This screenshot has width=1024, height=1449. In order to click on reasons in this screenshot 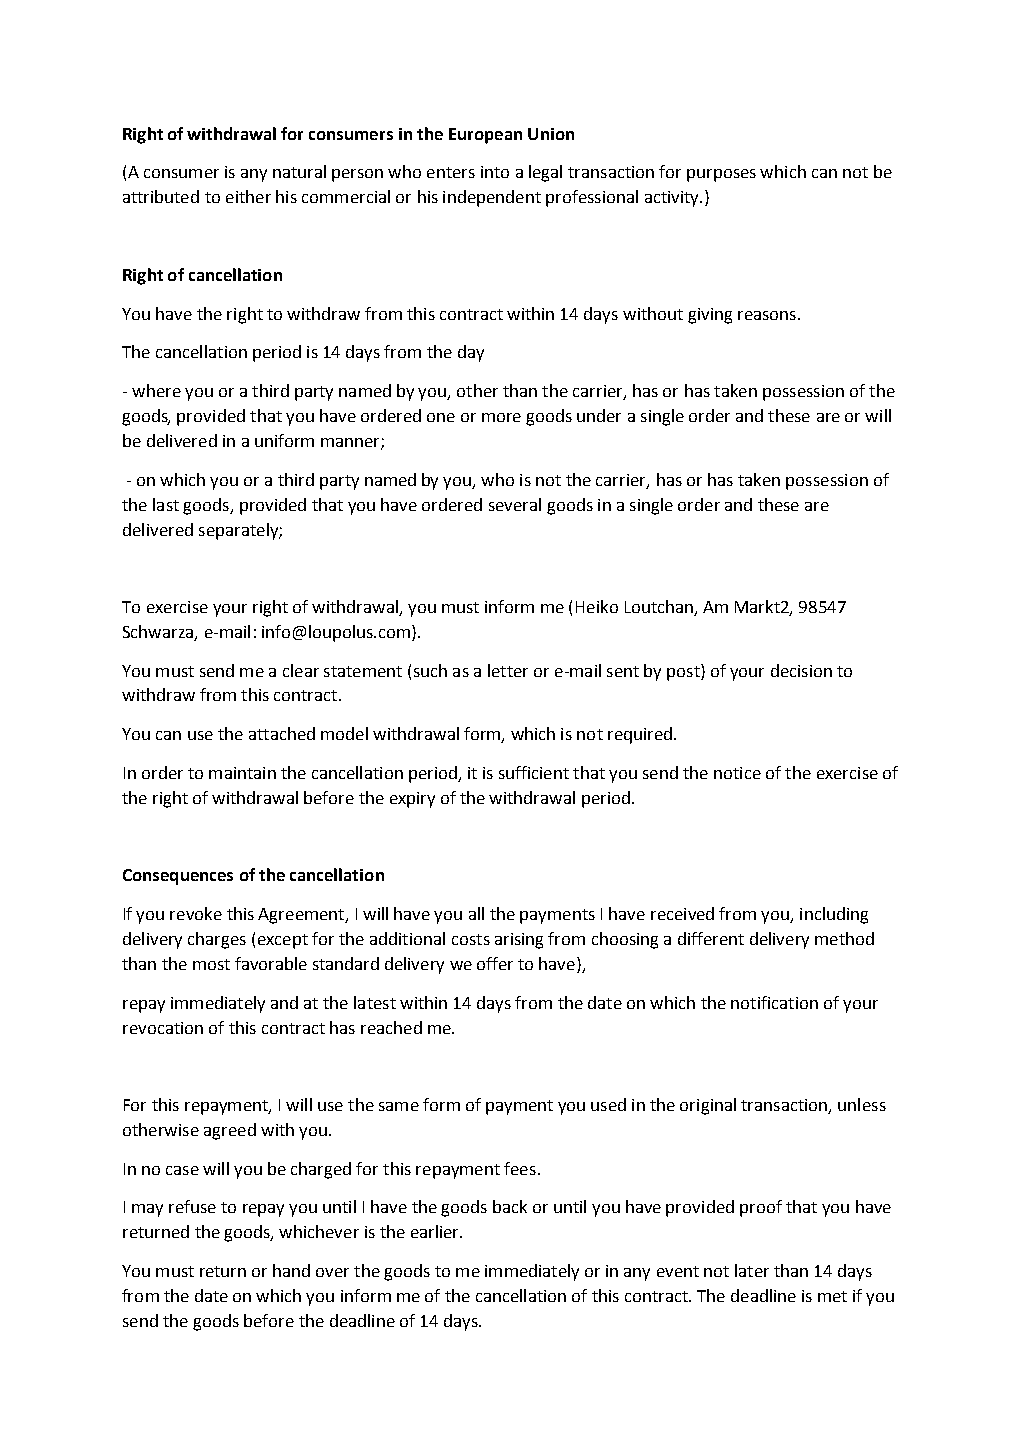, I will do `click(767, 315)`.
